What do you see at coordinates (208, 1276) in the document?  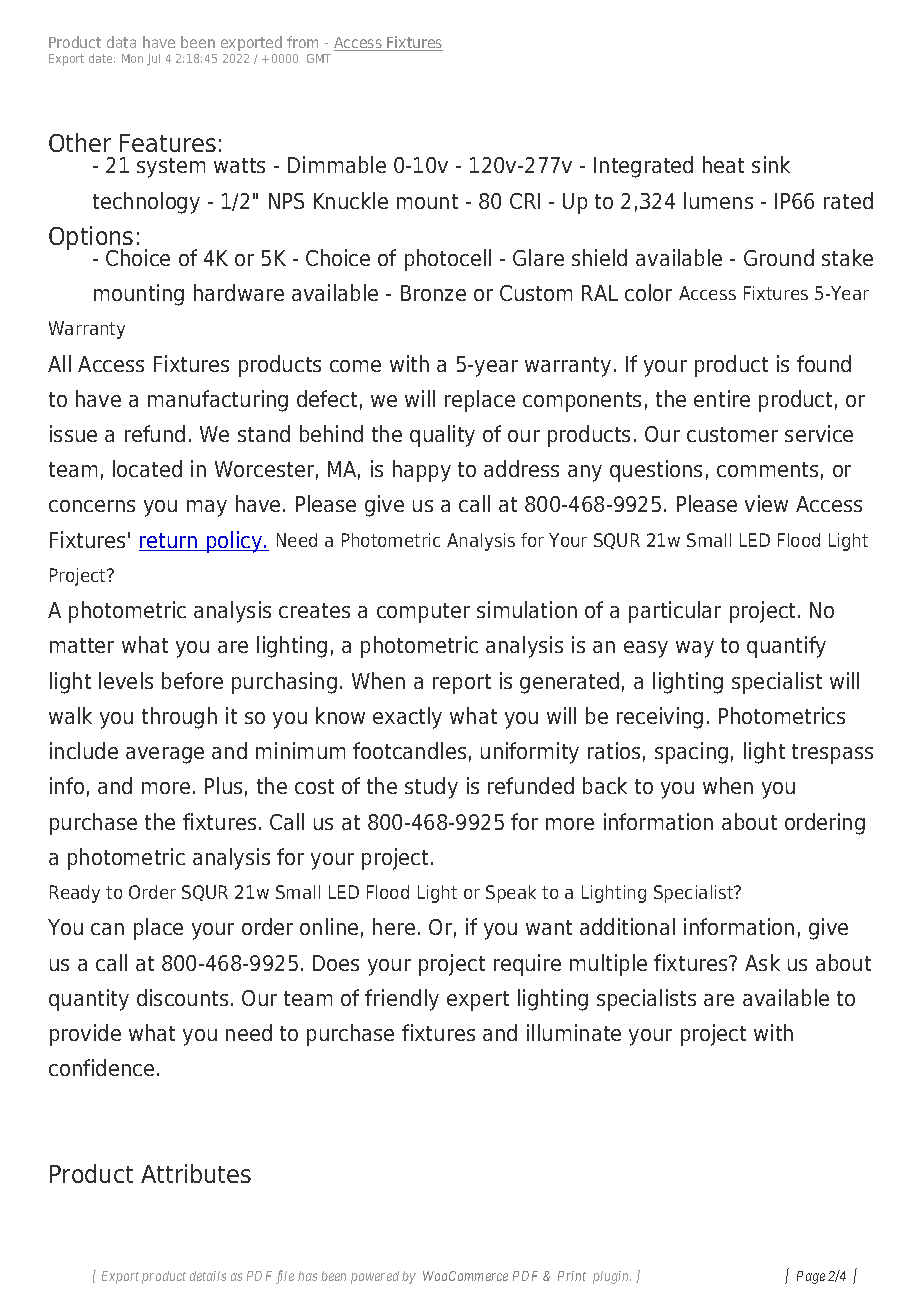 I see `details` at bounding box center [208, 1276].
